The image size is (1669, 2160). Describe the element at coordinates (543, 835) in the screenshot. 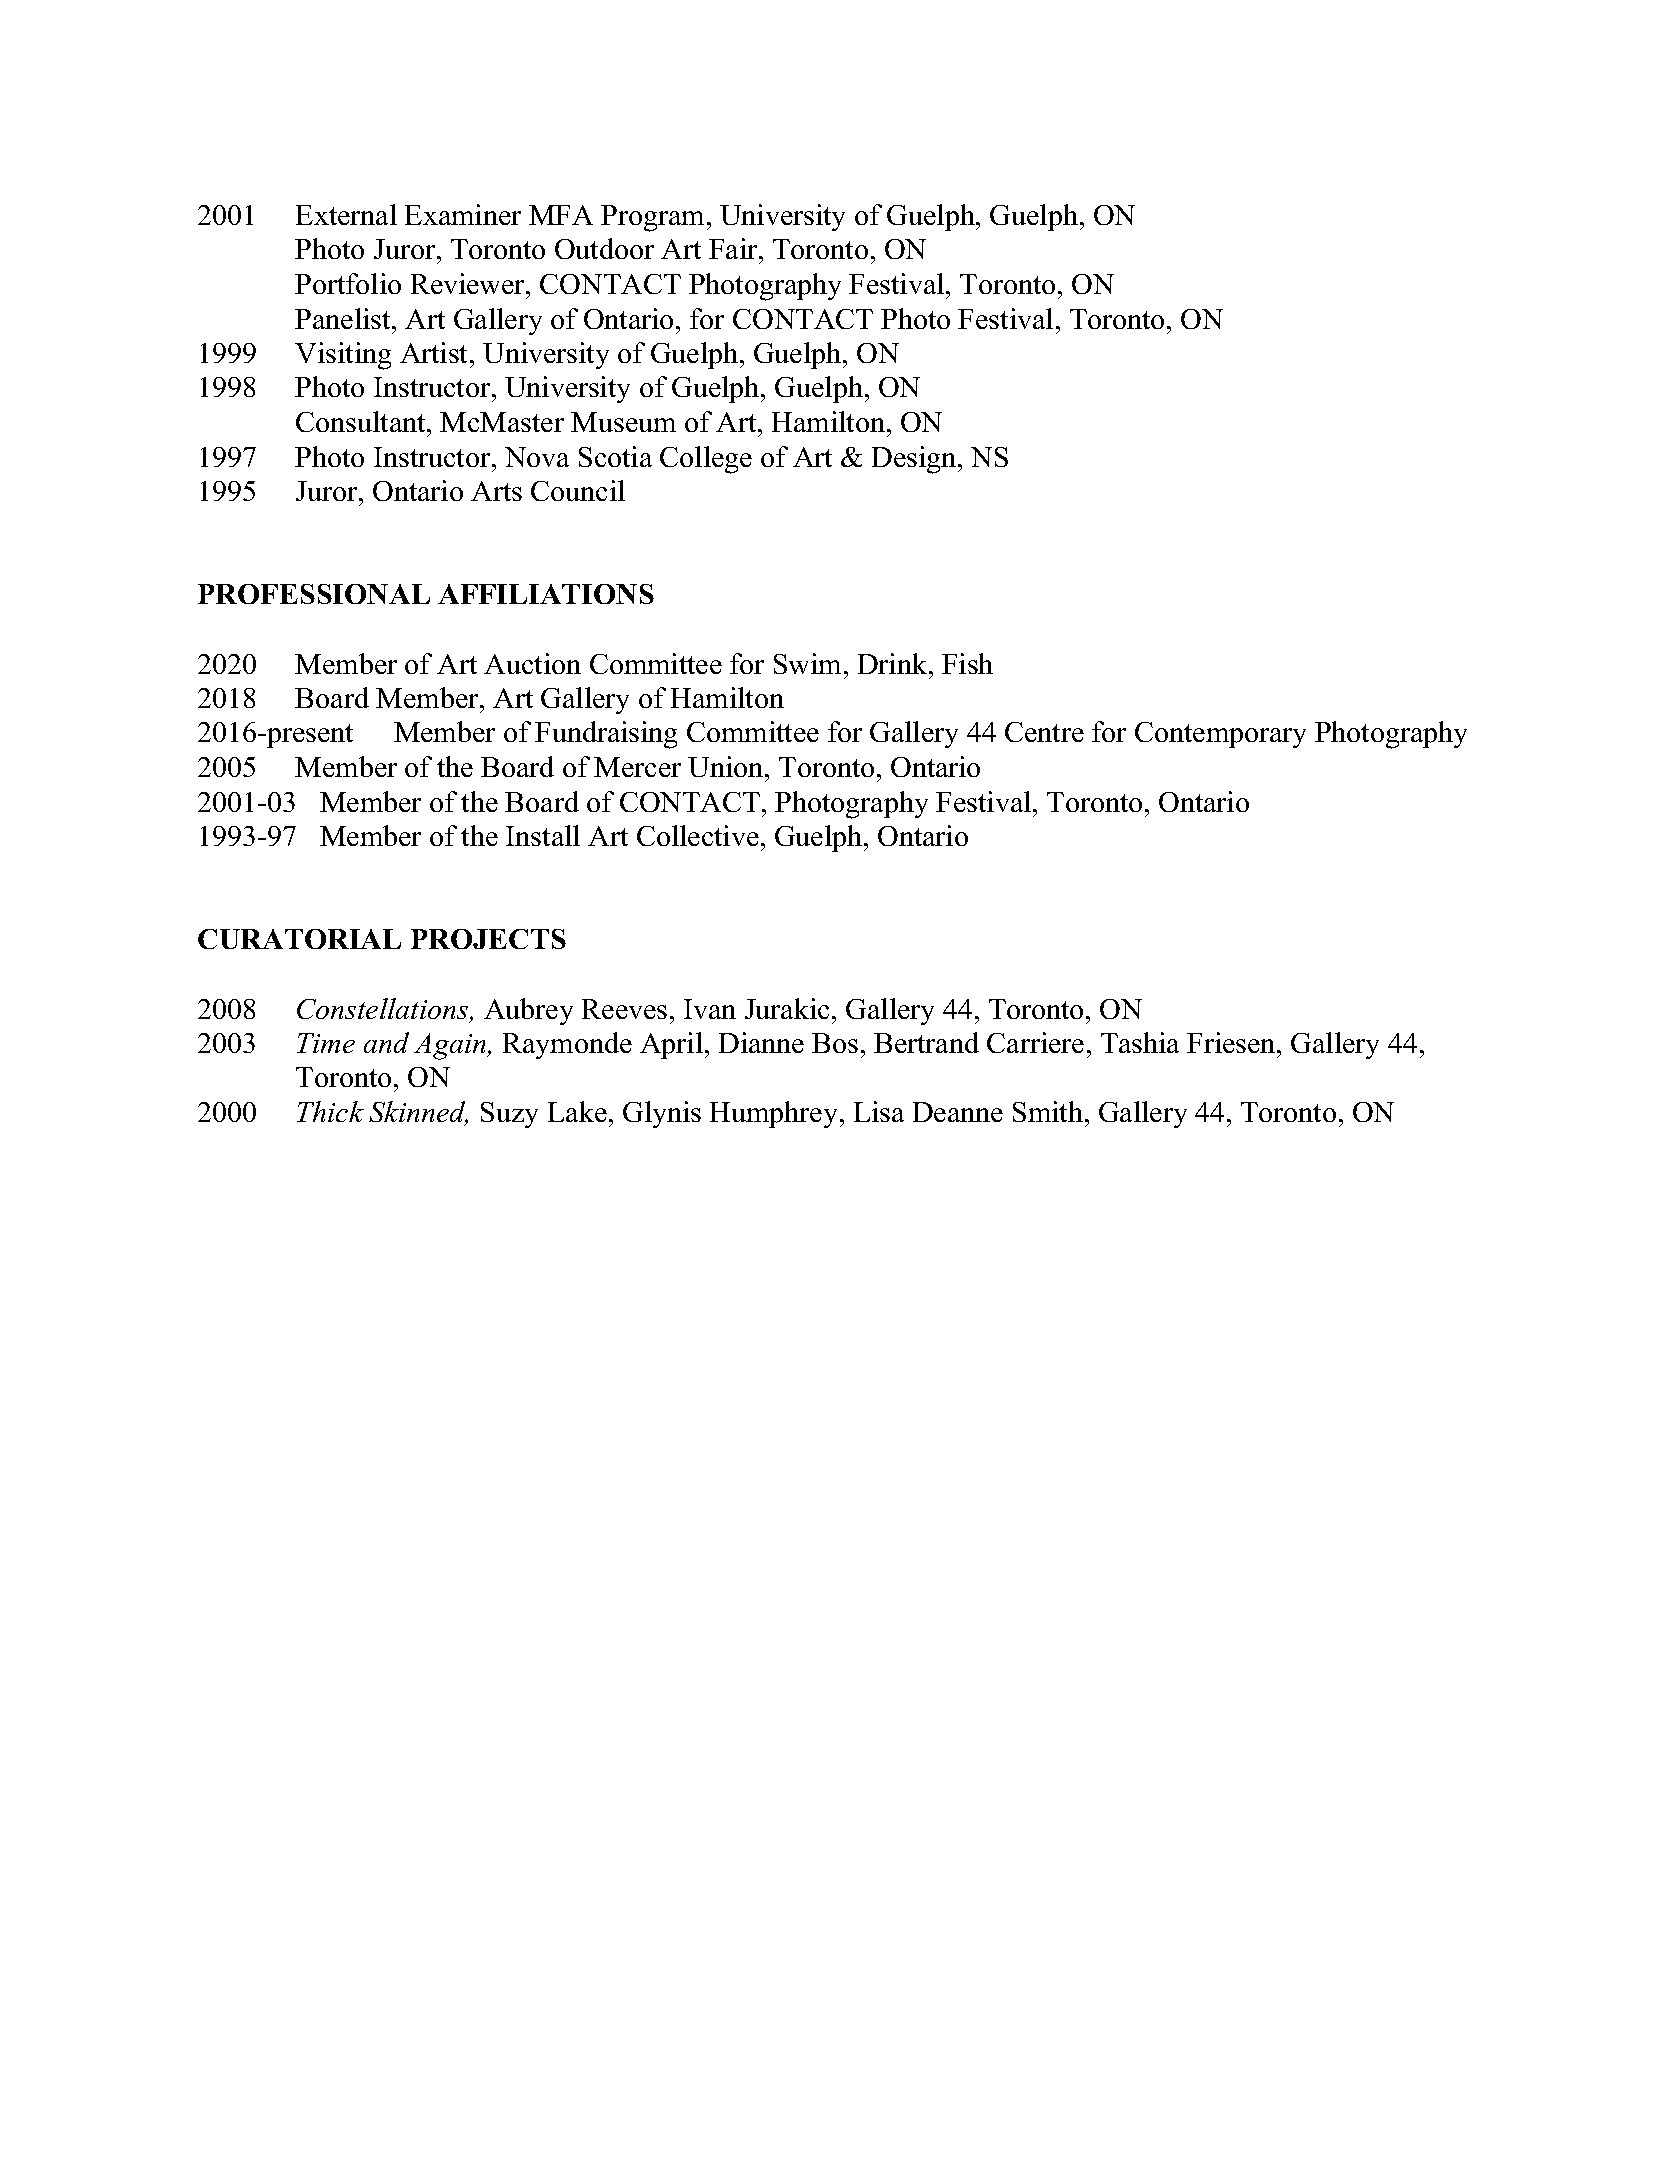

I see `Install` at that location.
